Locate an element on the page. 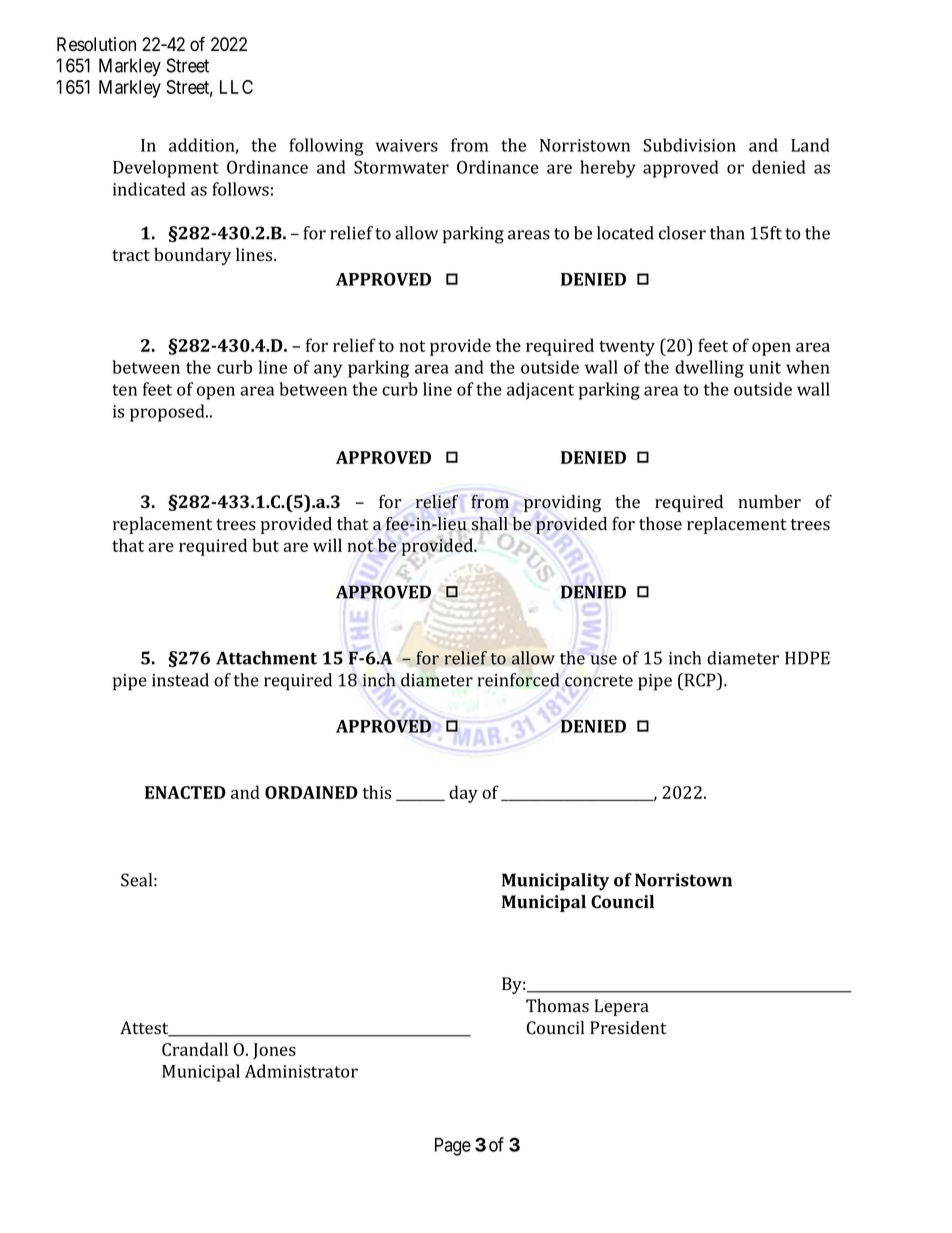 This document has height=1233, width=952. dwelling is located at coordinates (709, 369).
